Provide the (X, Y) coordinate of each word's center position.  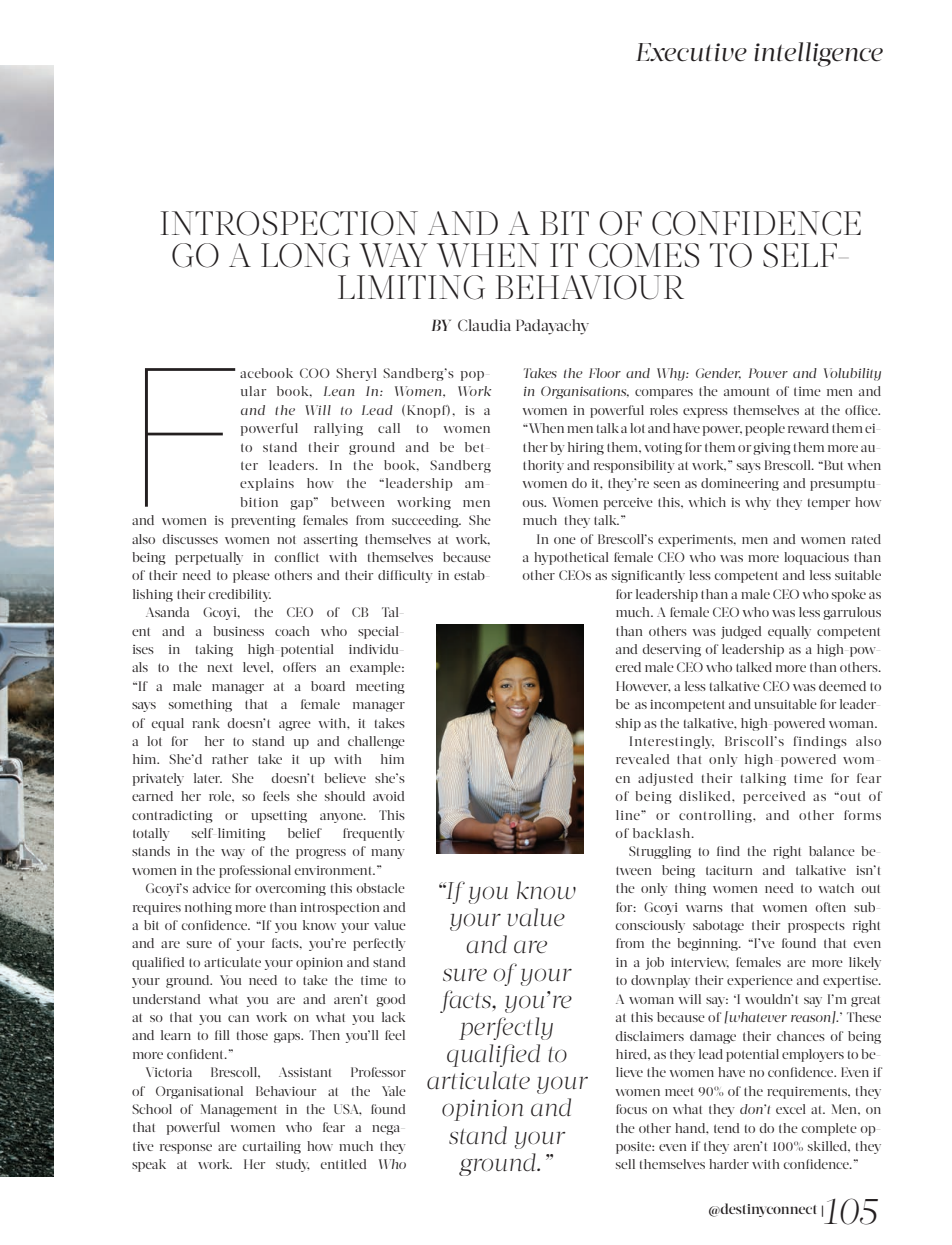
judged (741, 632)
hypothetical (571, 558)
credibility (239, 595)
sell (625, 1164)
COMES (644, 255)
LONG (305, 255)
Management (239, 1110)
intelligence (818, 54)
